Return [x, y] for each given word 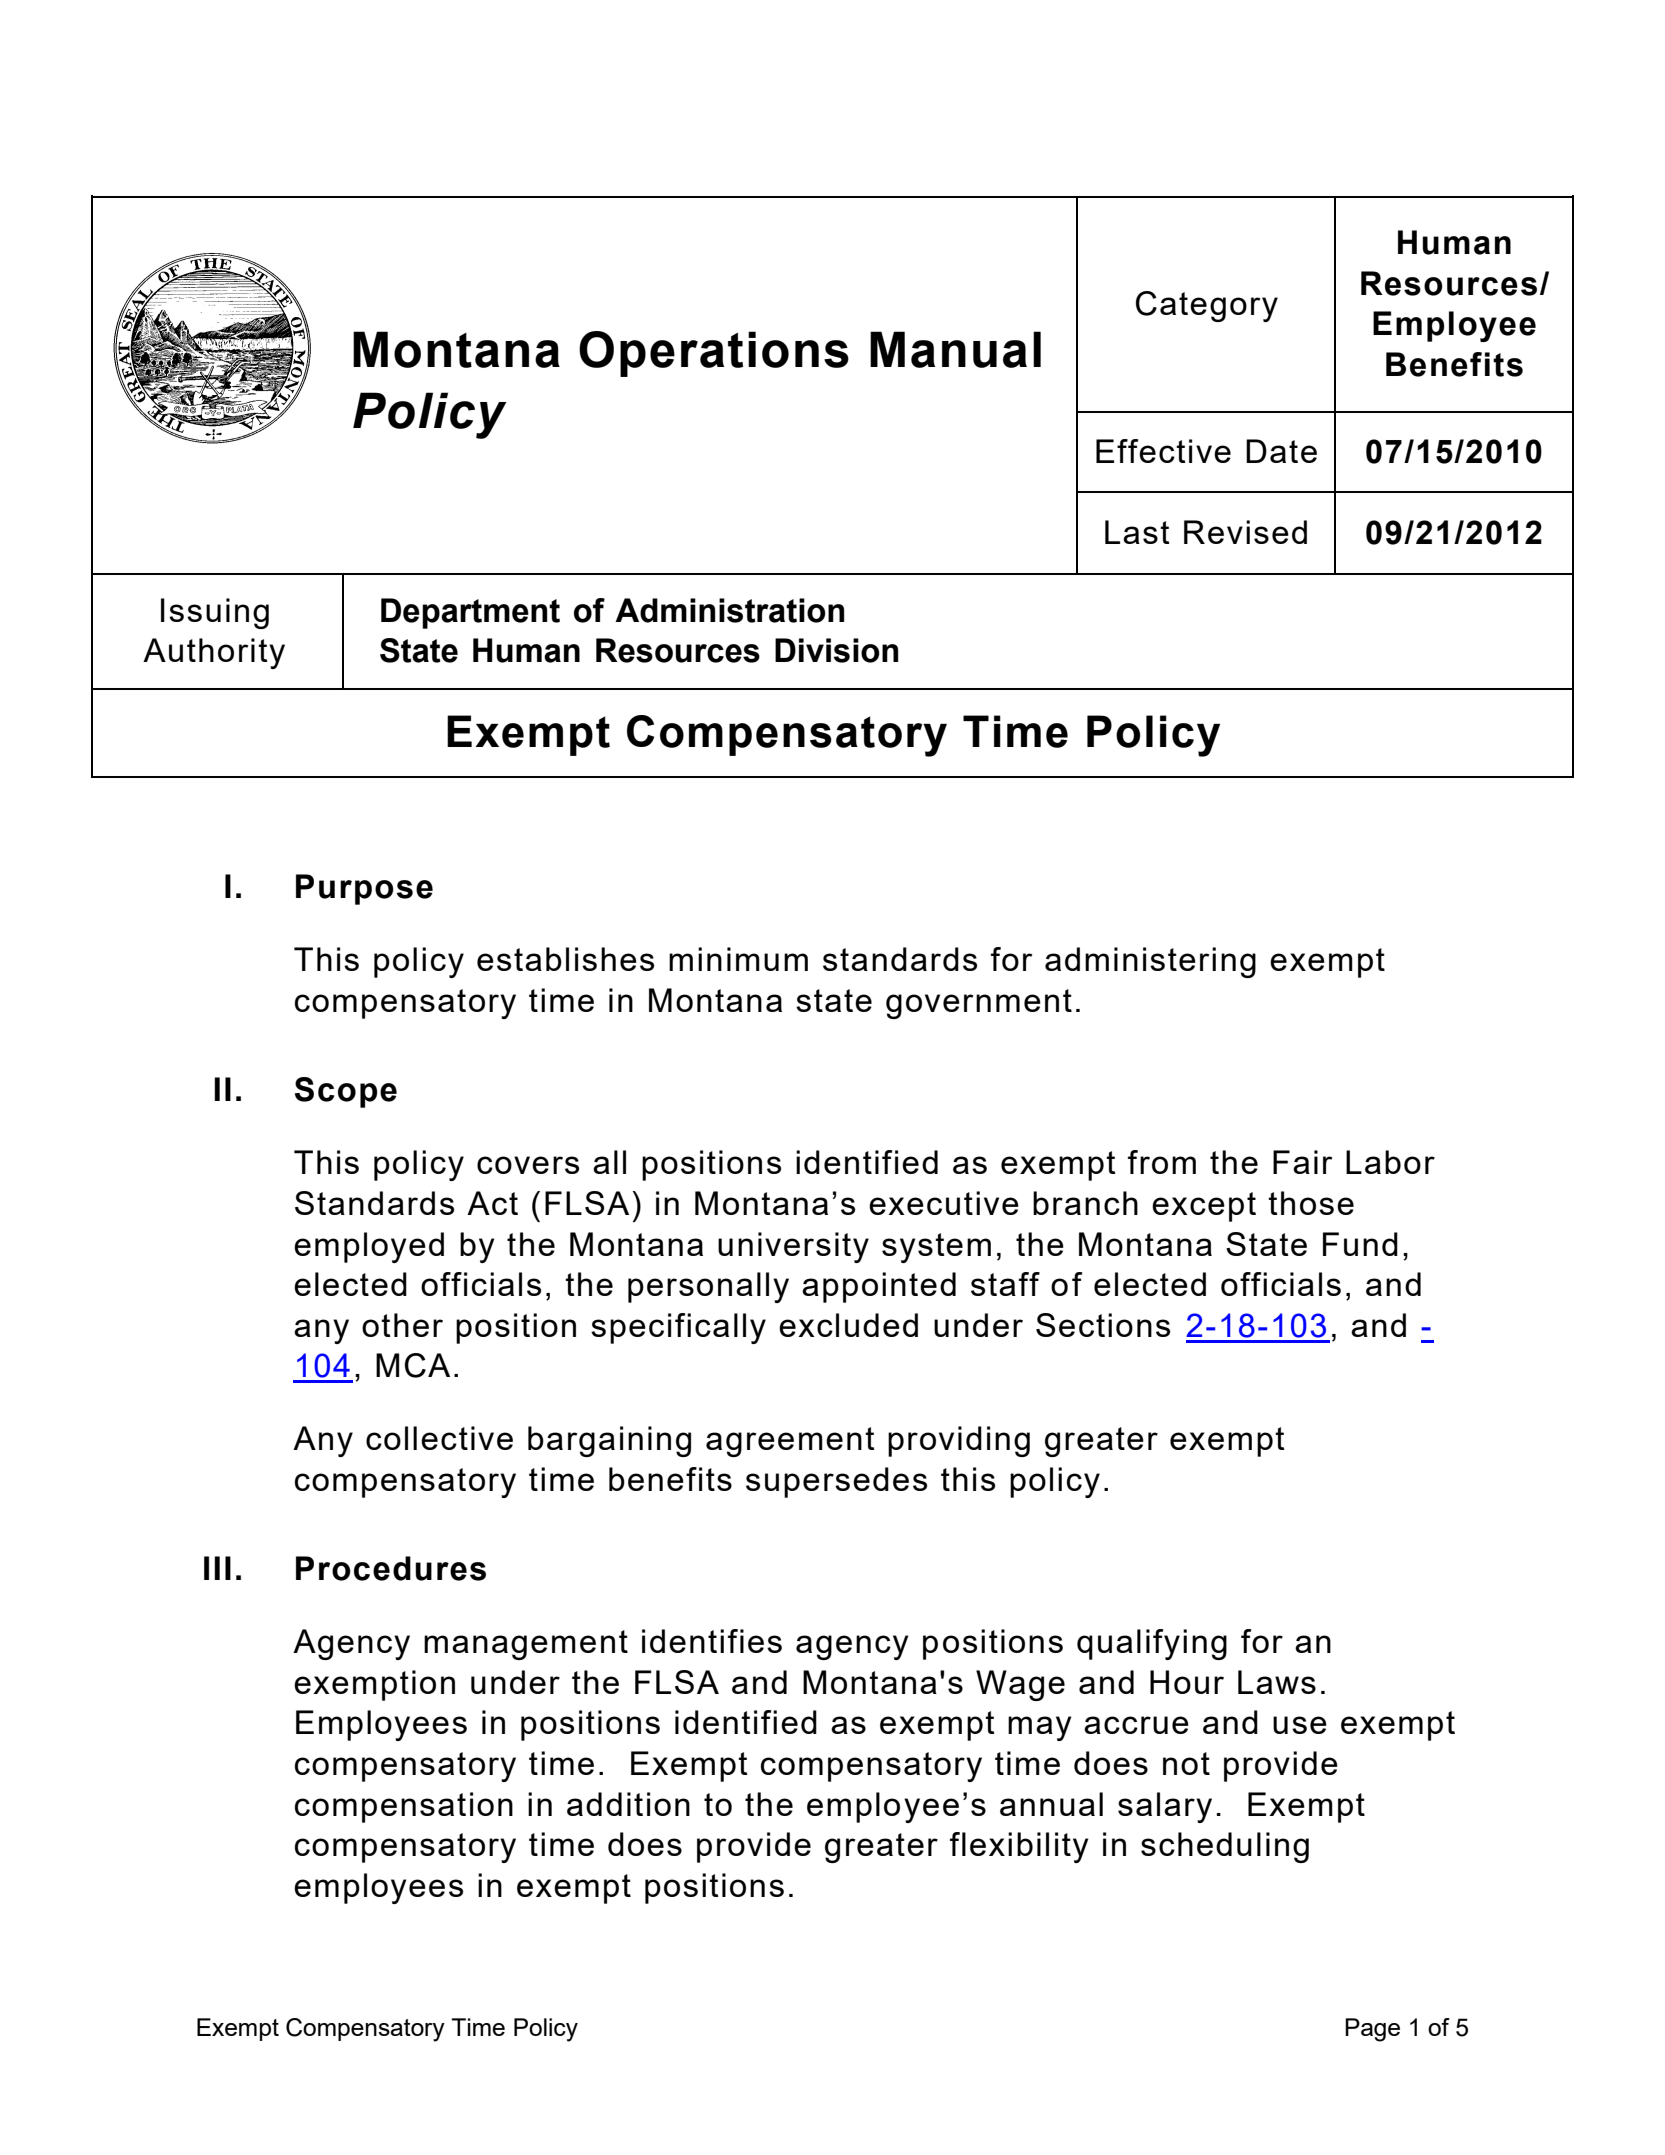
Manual [955, 349]
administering [1150, 962]
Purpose [364, 889]
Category [1207, 306]
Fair [1303, 1162]
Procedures [391, 1568]
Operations [714, 354]
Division [837, 650]
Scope [346, 1092]
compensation [404, 1807]
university [793, 1247]
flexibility [1019, 1847]
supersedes [836, 1482]
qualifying [1152, 1644]
